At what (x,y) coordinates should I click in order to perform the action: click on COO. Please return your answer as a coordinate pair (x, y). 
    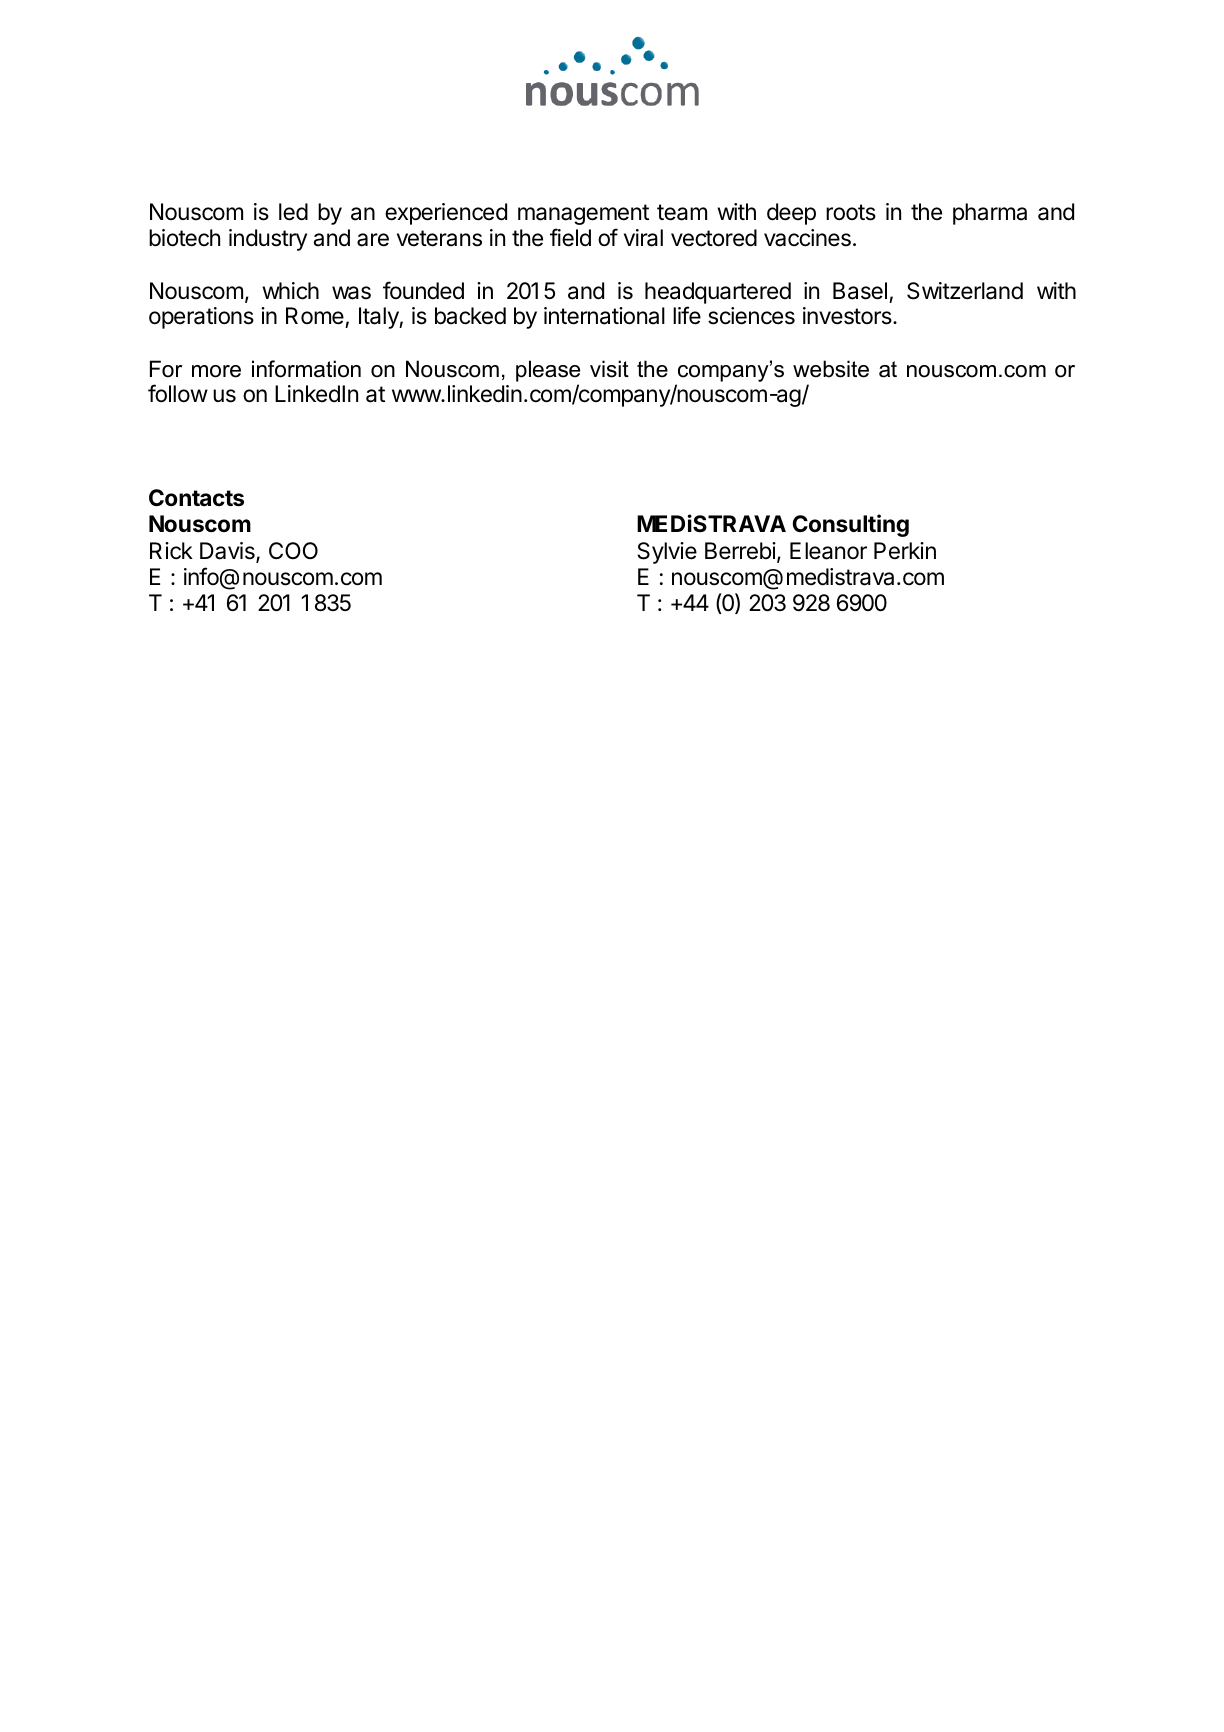
    Looking at the image, I should click on (293, 550).
